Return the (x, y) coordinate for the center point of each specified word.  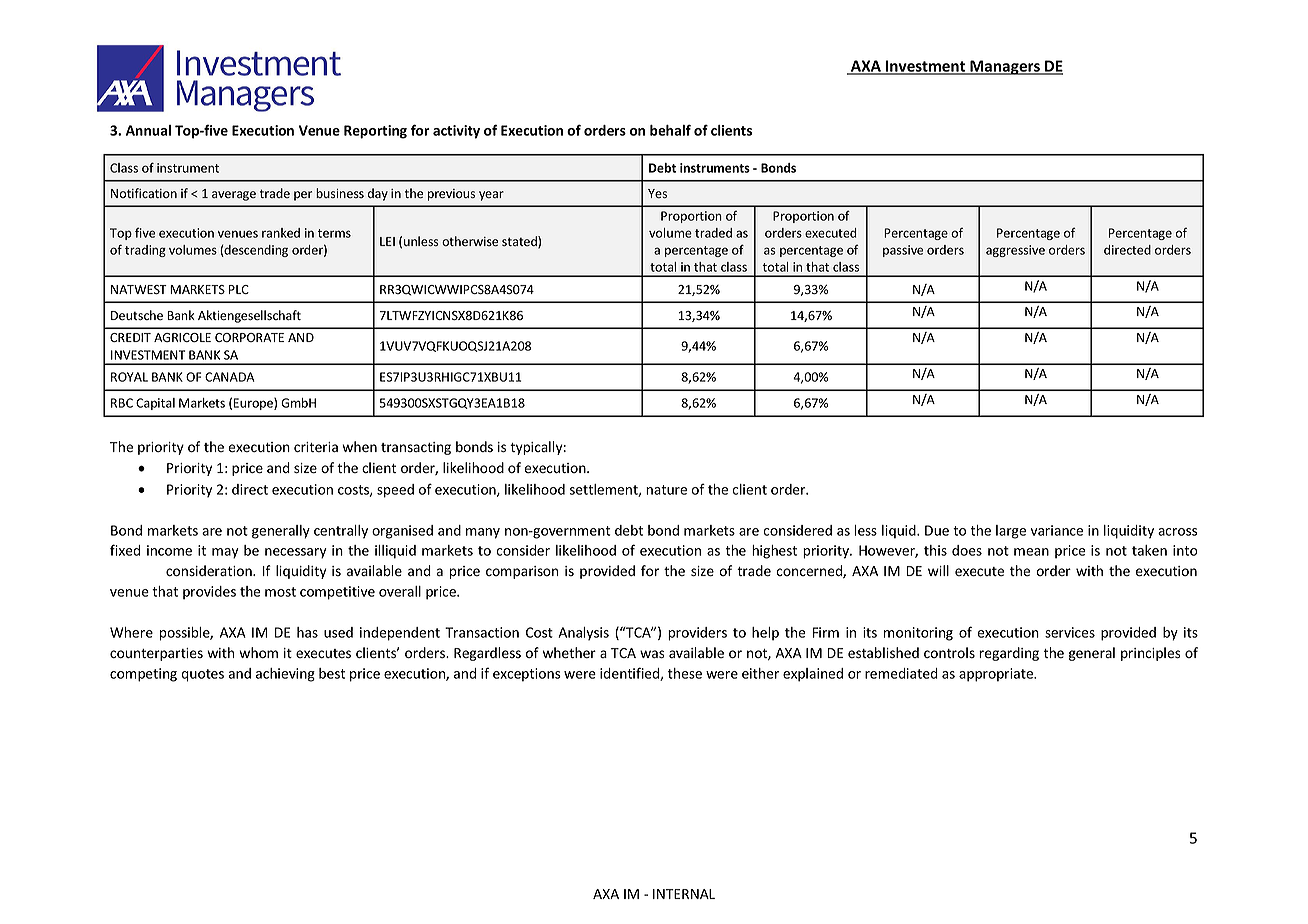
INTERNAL (684, 894)
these (685, 673)
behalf (670, 130)
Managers (1005, 67)
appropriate (997, 675)
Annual (148, 130)
